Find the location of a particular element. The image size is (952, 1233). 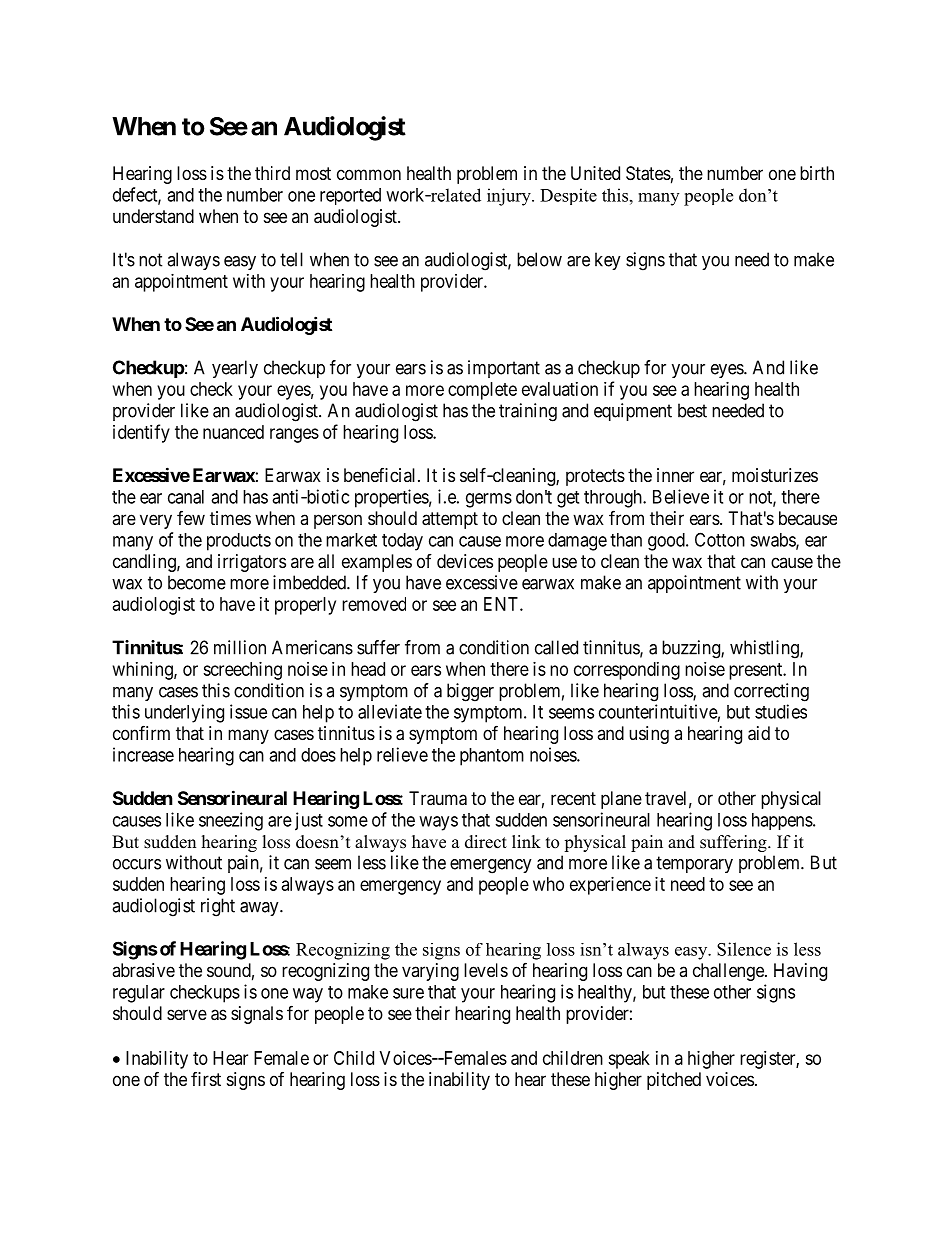

yearly is located at coordinates (235, 369).
